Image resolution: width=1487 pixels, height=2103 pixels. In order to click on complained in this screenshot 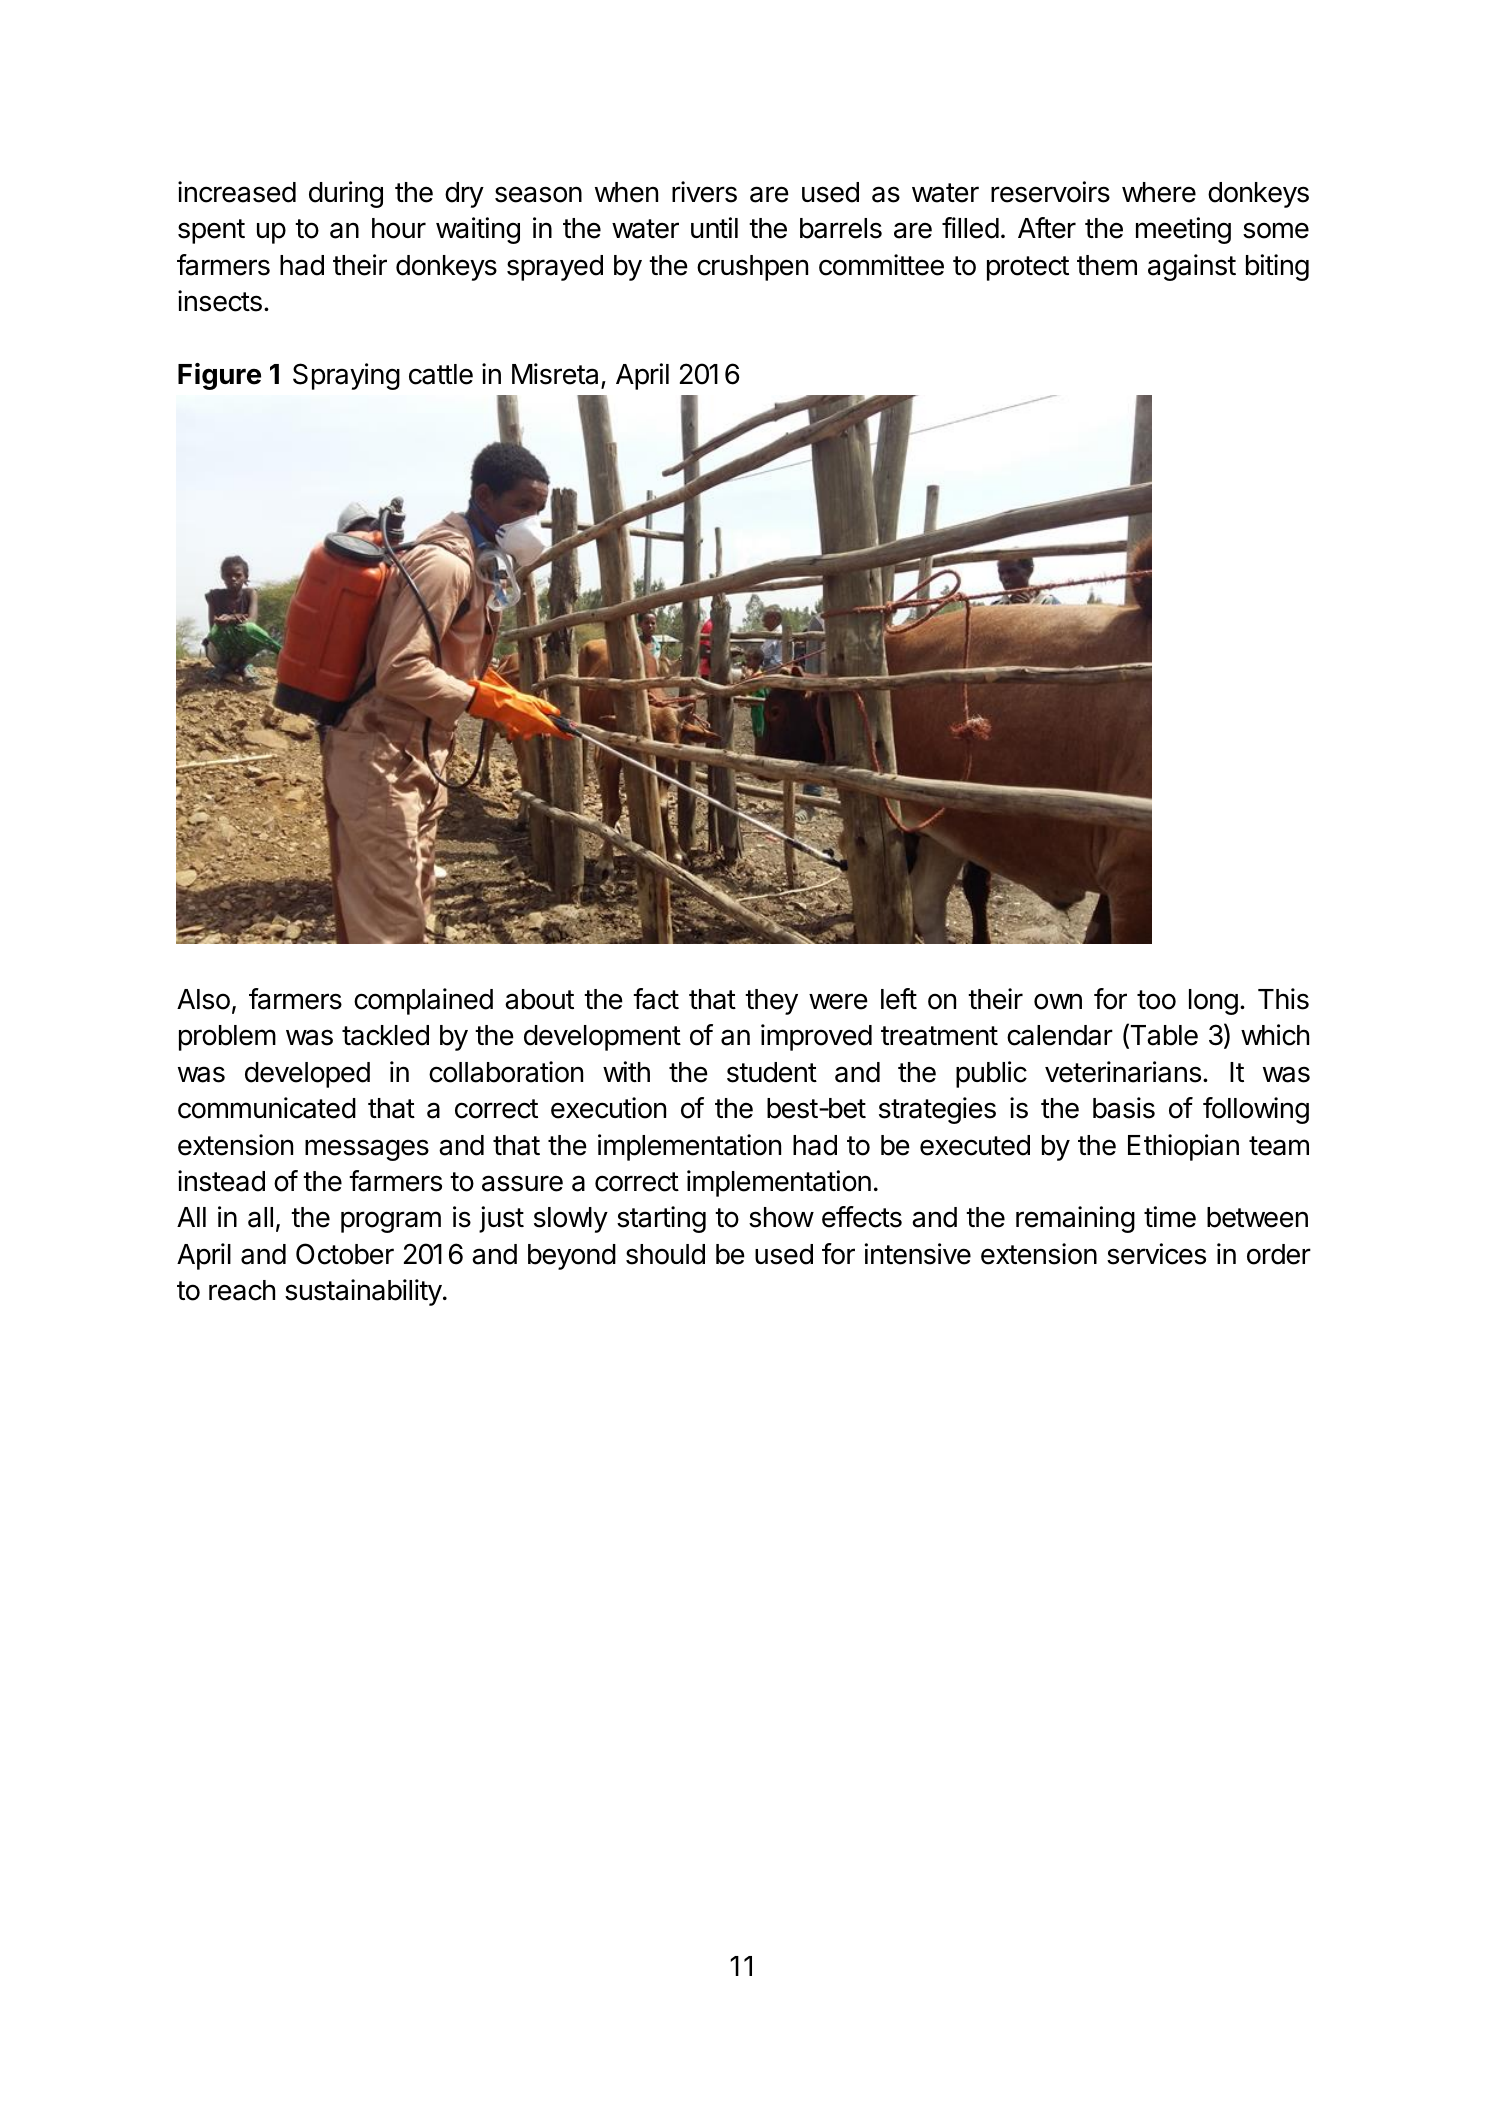, I will do `click(423, 1001)`.
